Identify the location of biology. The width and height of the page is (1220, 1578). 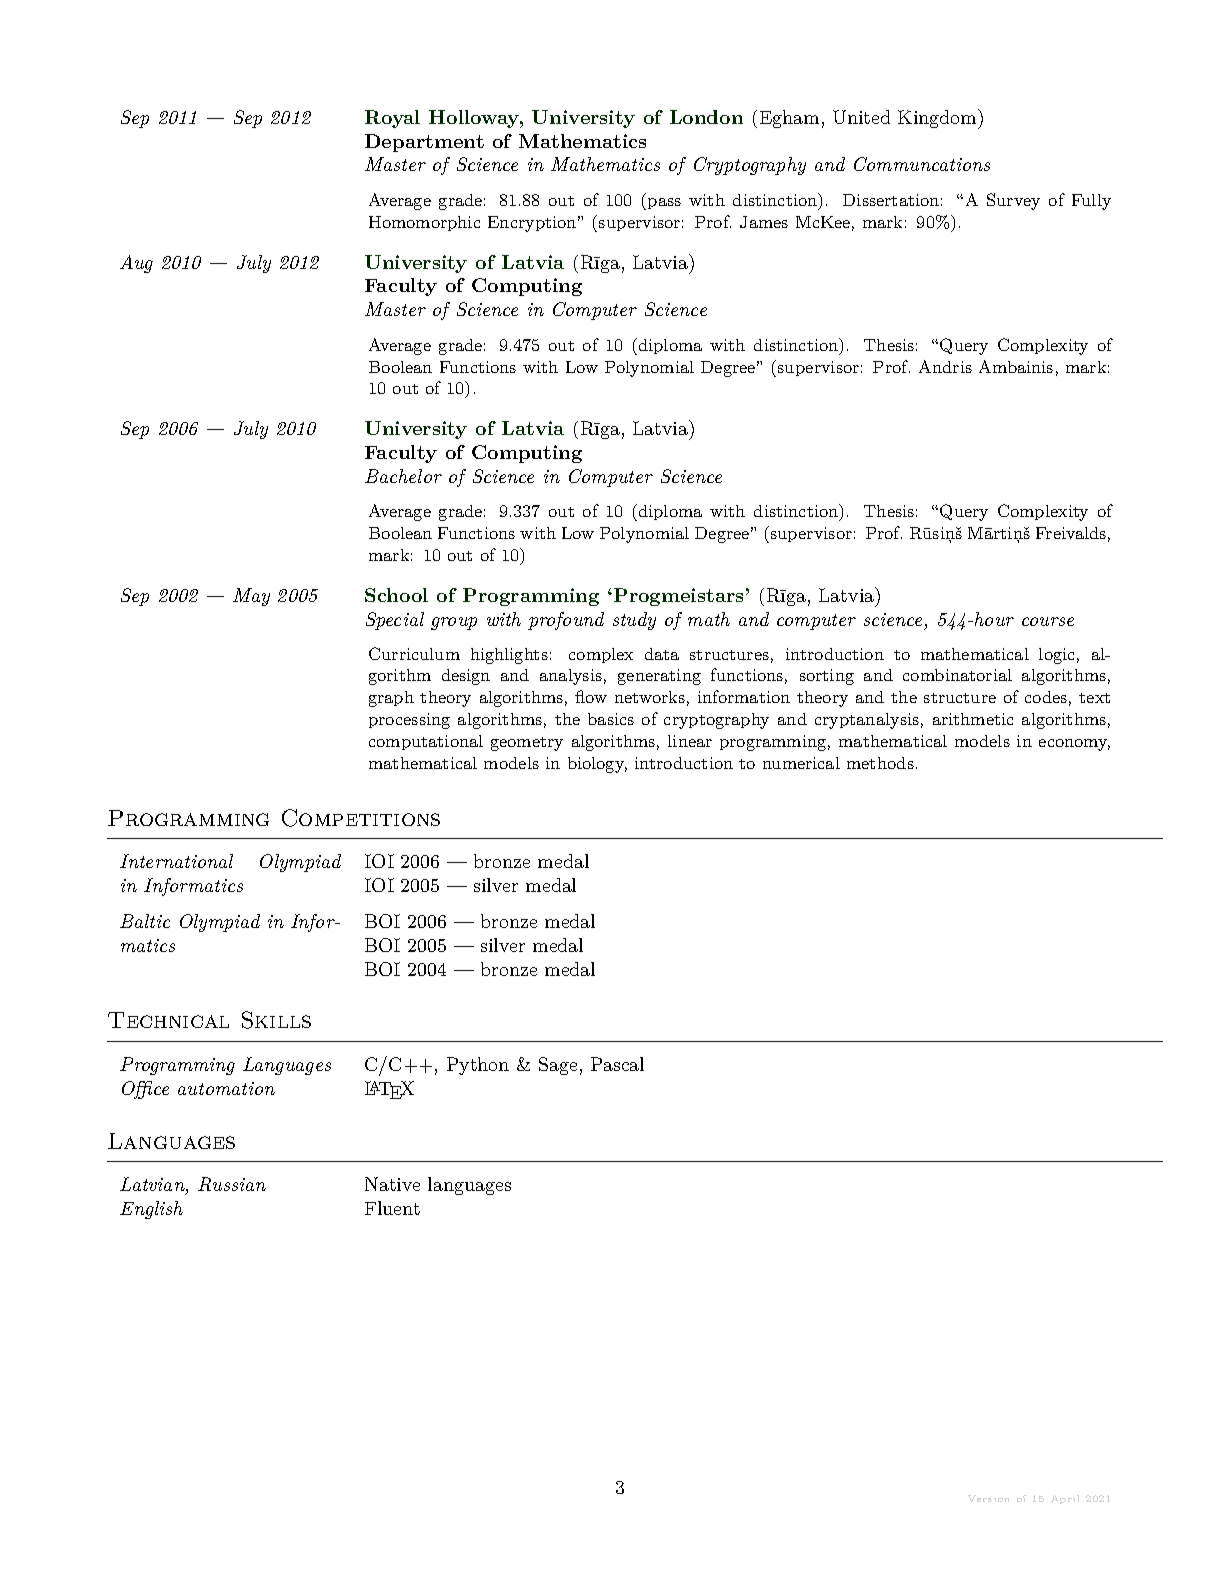
(597, 765).
